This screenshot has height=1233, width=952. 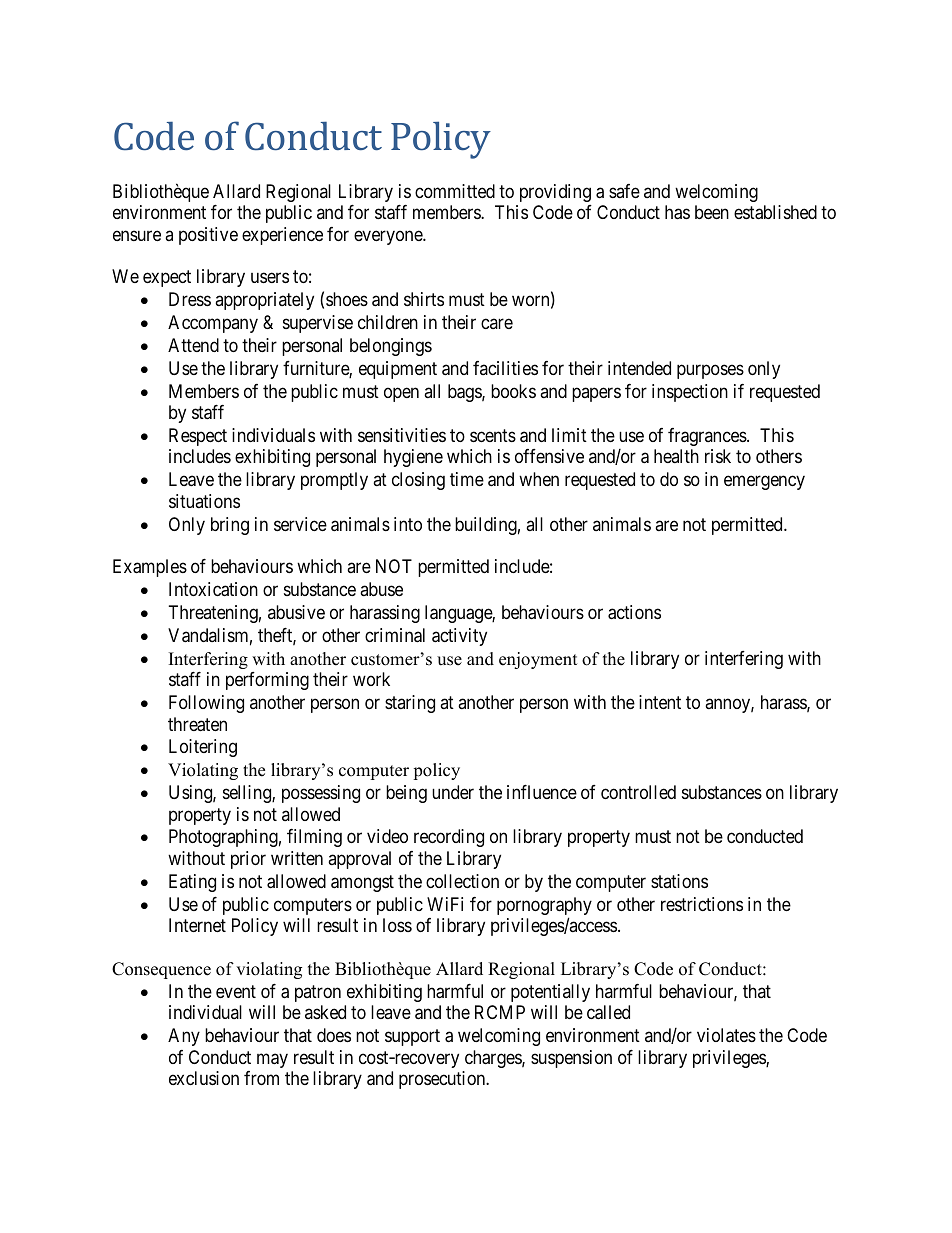 What do you see at coordinates (208, 236) in the screenshot?
I see `positive` at bounding box center [208, 236].
